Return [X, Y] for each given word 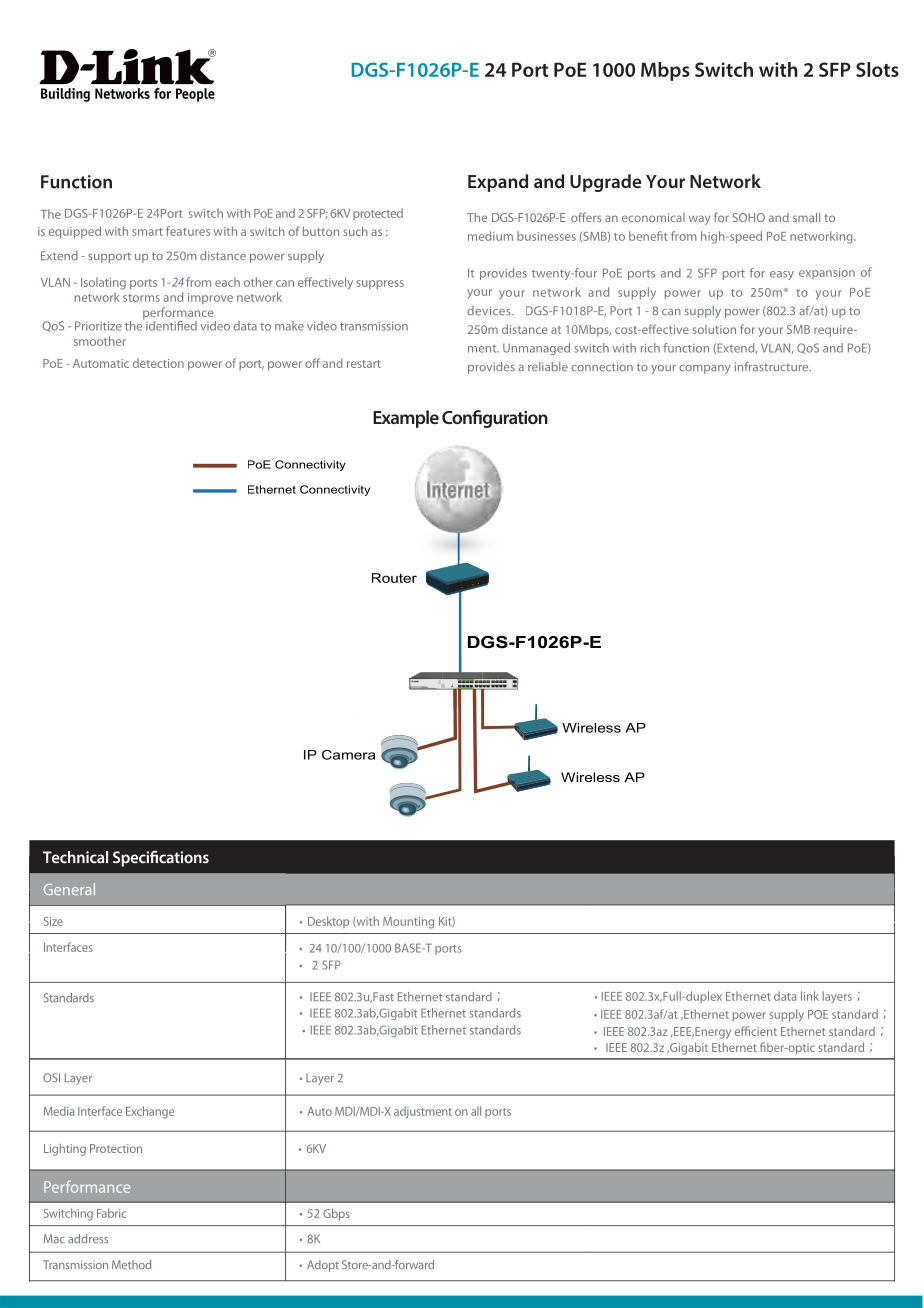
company [705, 369]
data [785, 996]
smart [147, 232]
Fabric [111, 1213]
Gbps [336, 1214]
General [69, 889]
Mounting [408, 923]
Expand [498, 183]
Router [394, 578]
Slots [877, 69]
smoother [100, 341]
